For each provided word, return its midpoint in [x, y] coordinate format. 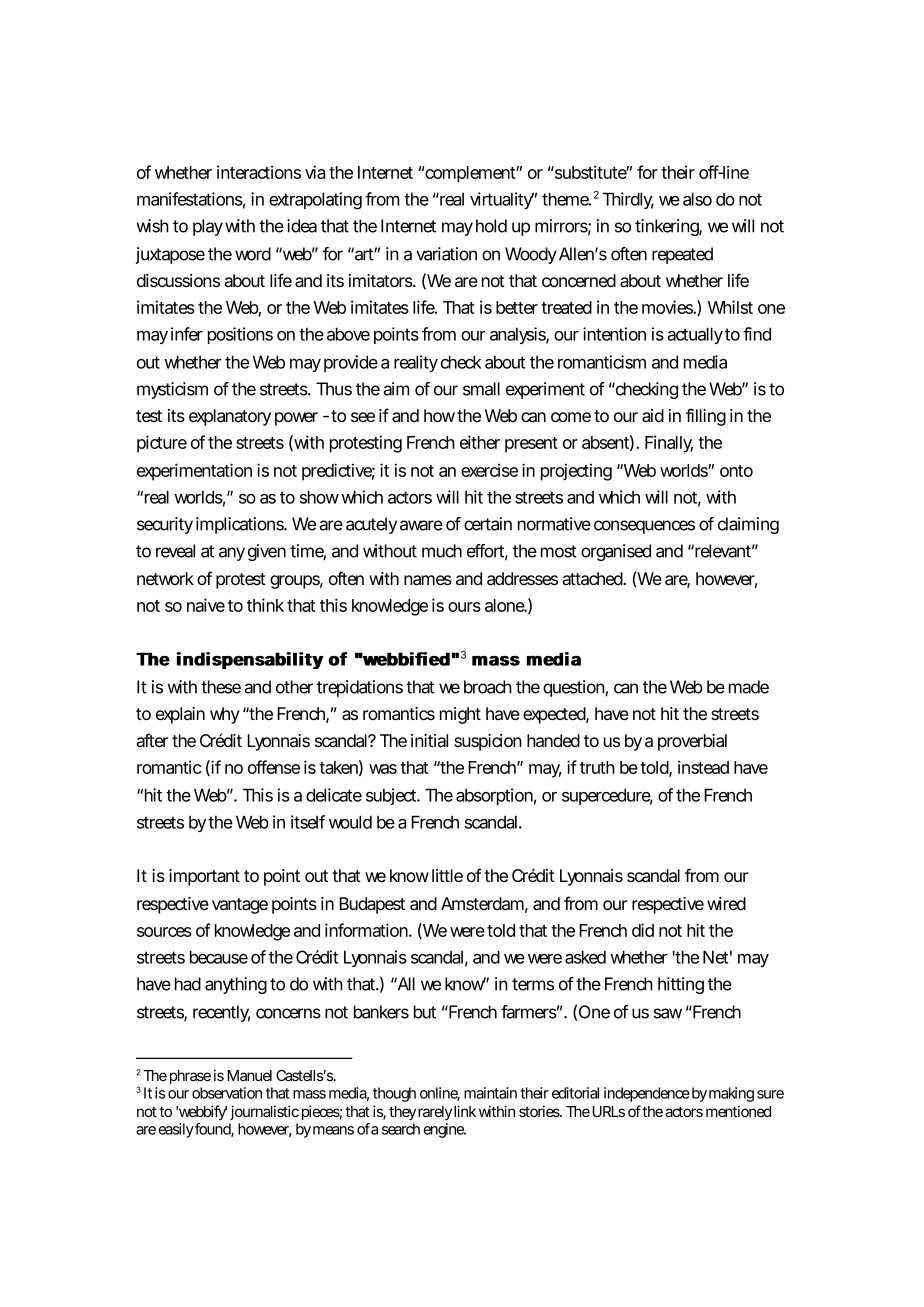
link [465, 1111]
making [731, 1094]
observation [227, 1093]
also [697, 199]
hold [491, 226]
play [208, 227]
